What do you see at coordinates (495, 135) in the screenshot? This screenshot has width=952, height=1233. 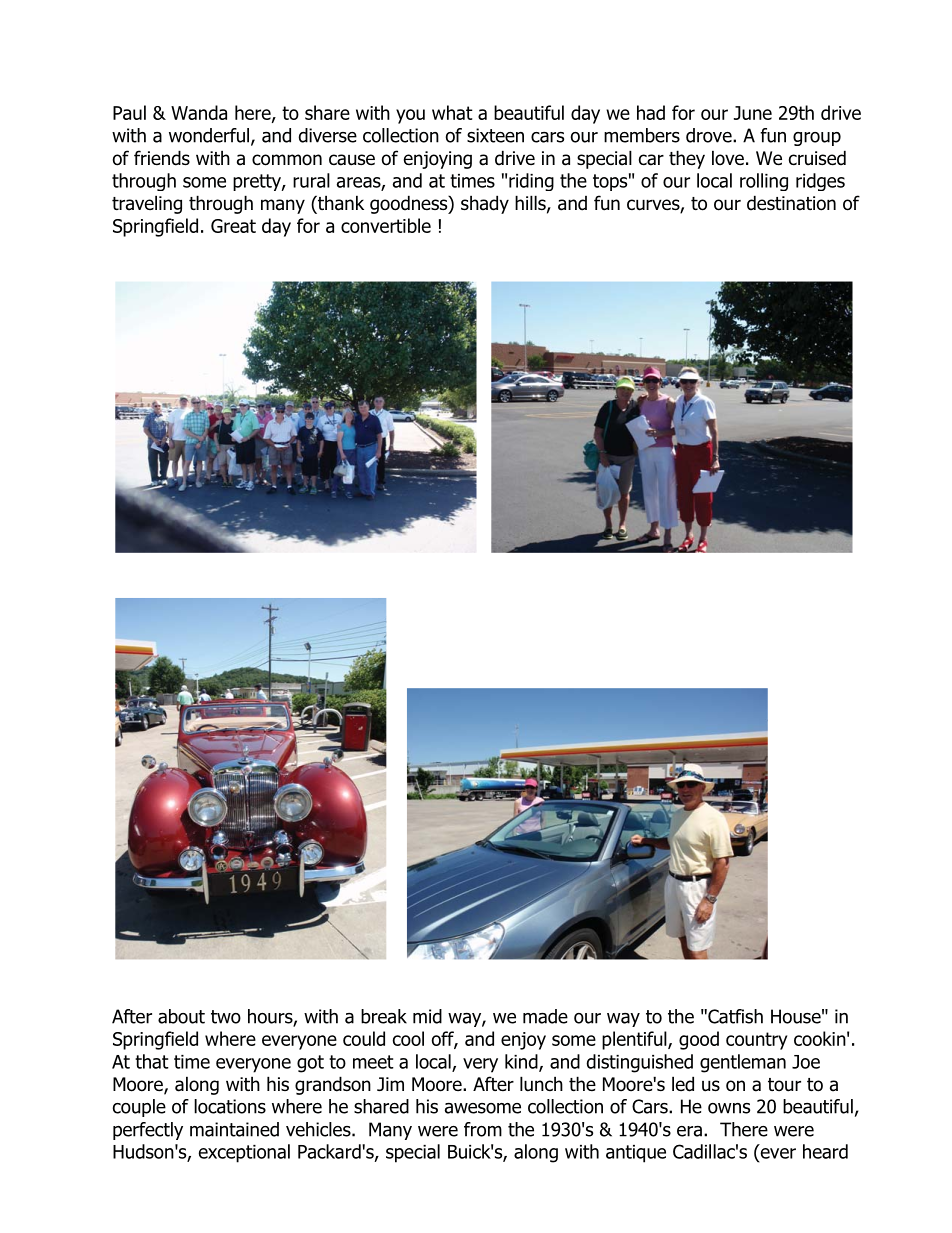 I see `sixteen` at bounding box center [495, 135].
